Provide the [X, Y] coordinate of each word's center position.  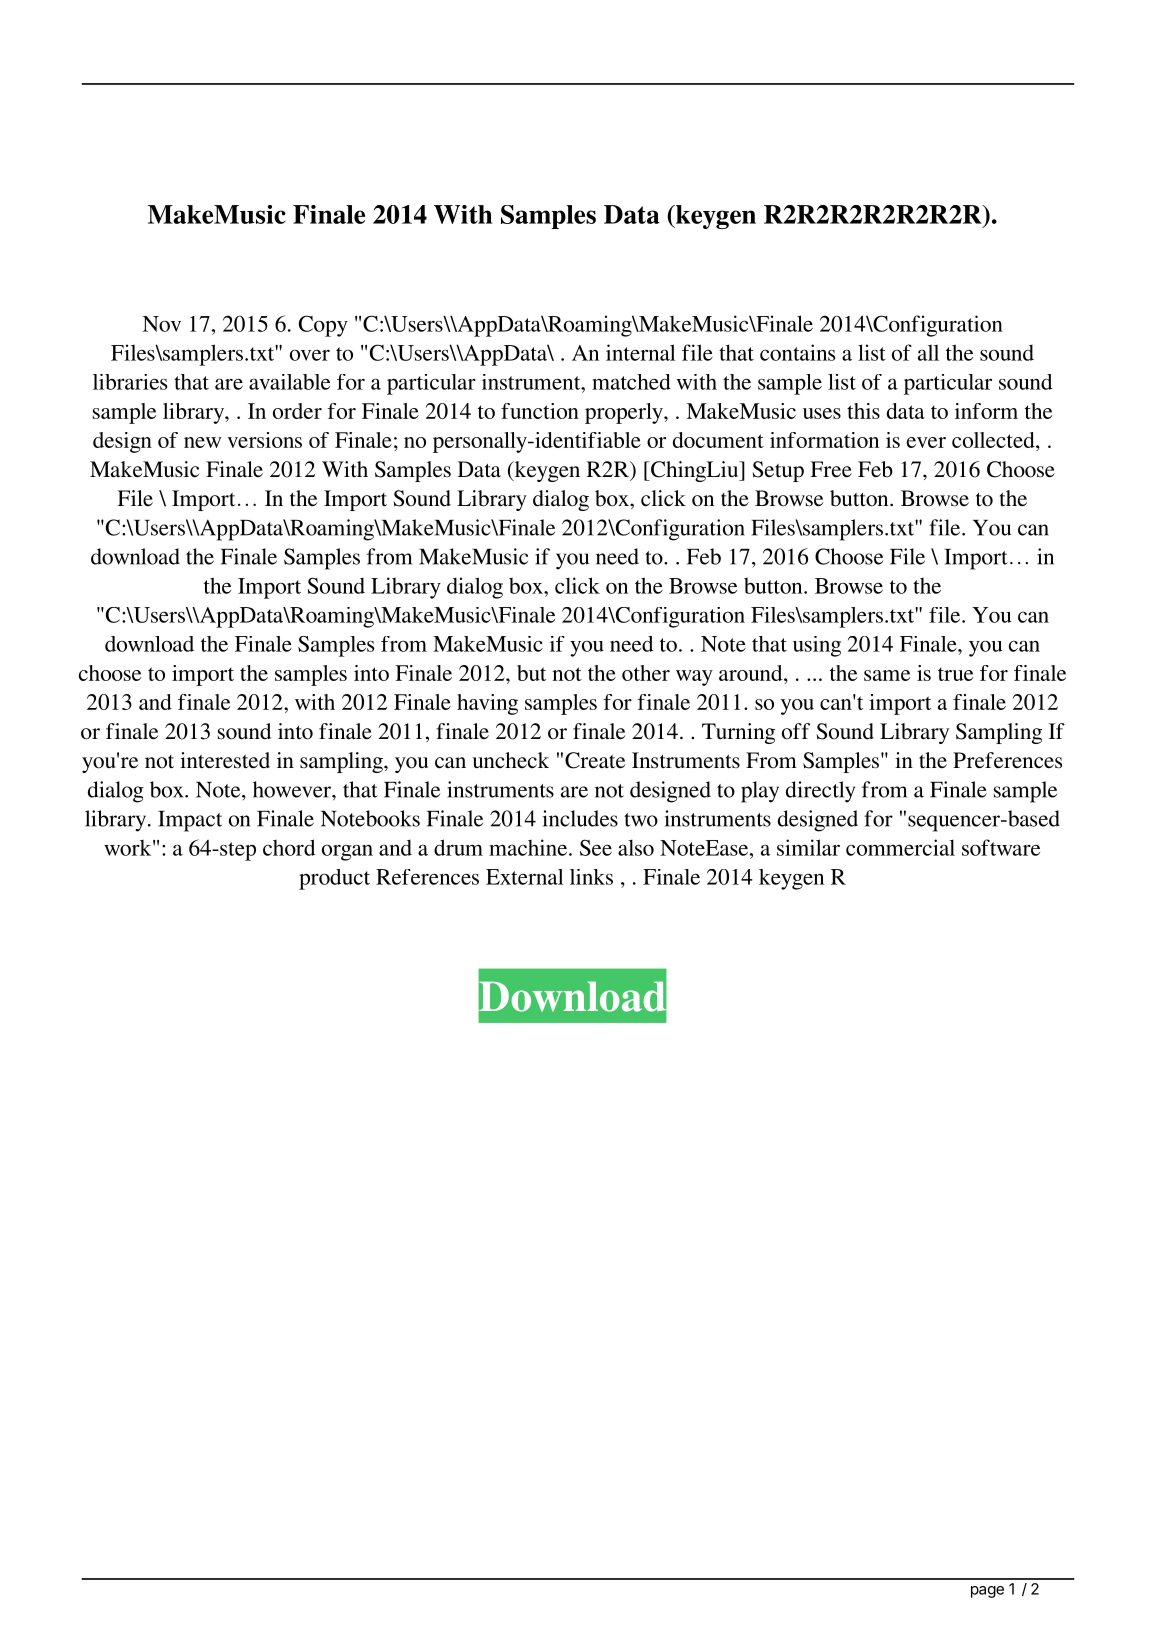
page [987, 1592]
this [863, 411]
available [289, 382]
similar [808, 847]
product [334, 879]
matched [631, 382]
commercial [900, 847]
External [525, 877]
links [591, 877]
